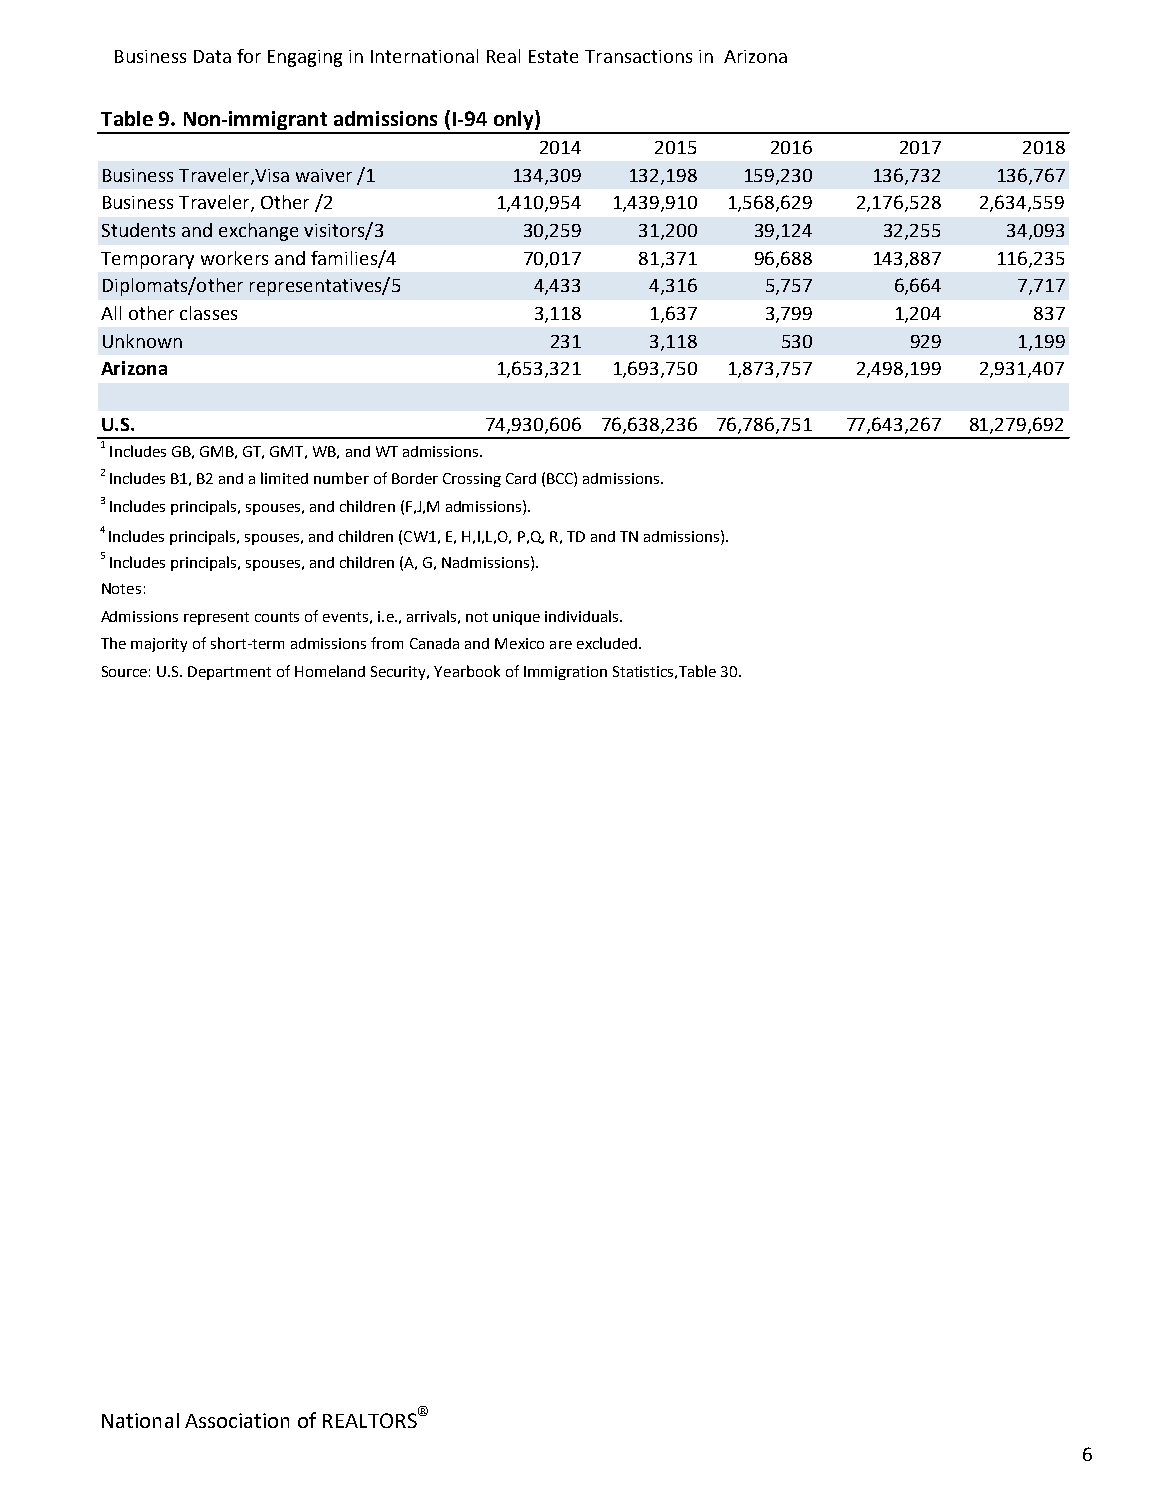 The height and width of the page is (1511, 1168). What do you see at coordinates (330, 671) in the page?
I see `Homeland` at bounding box center [330, 671].
